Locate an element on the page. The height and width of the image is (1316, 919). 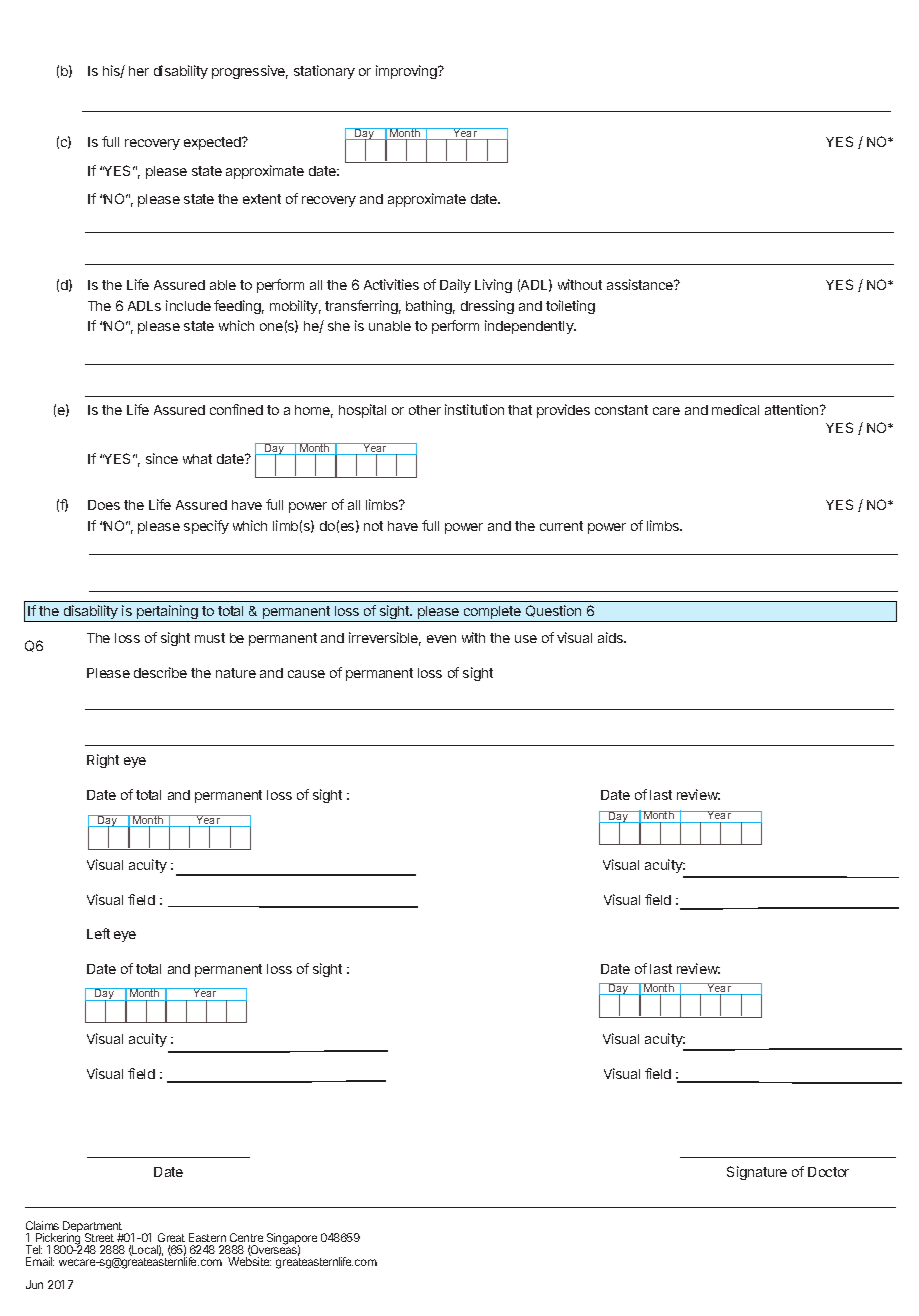
assistance is located at coordinates (641, 284).
